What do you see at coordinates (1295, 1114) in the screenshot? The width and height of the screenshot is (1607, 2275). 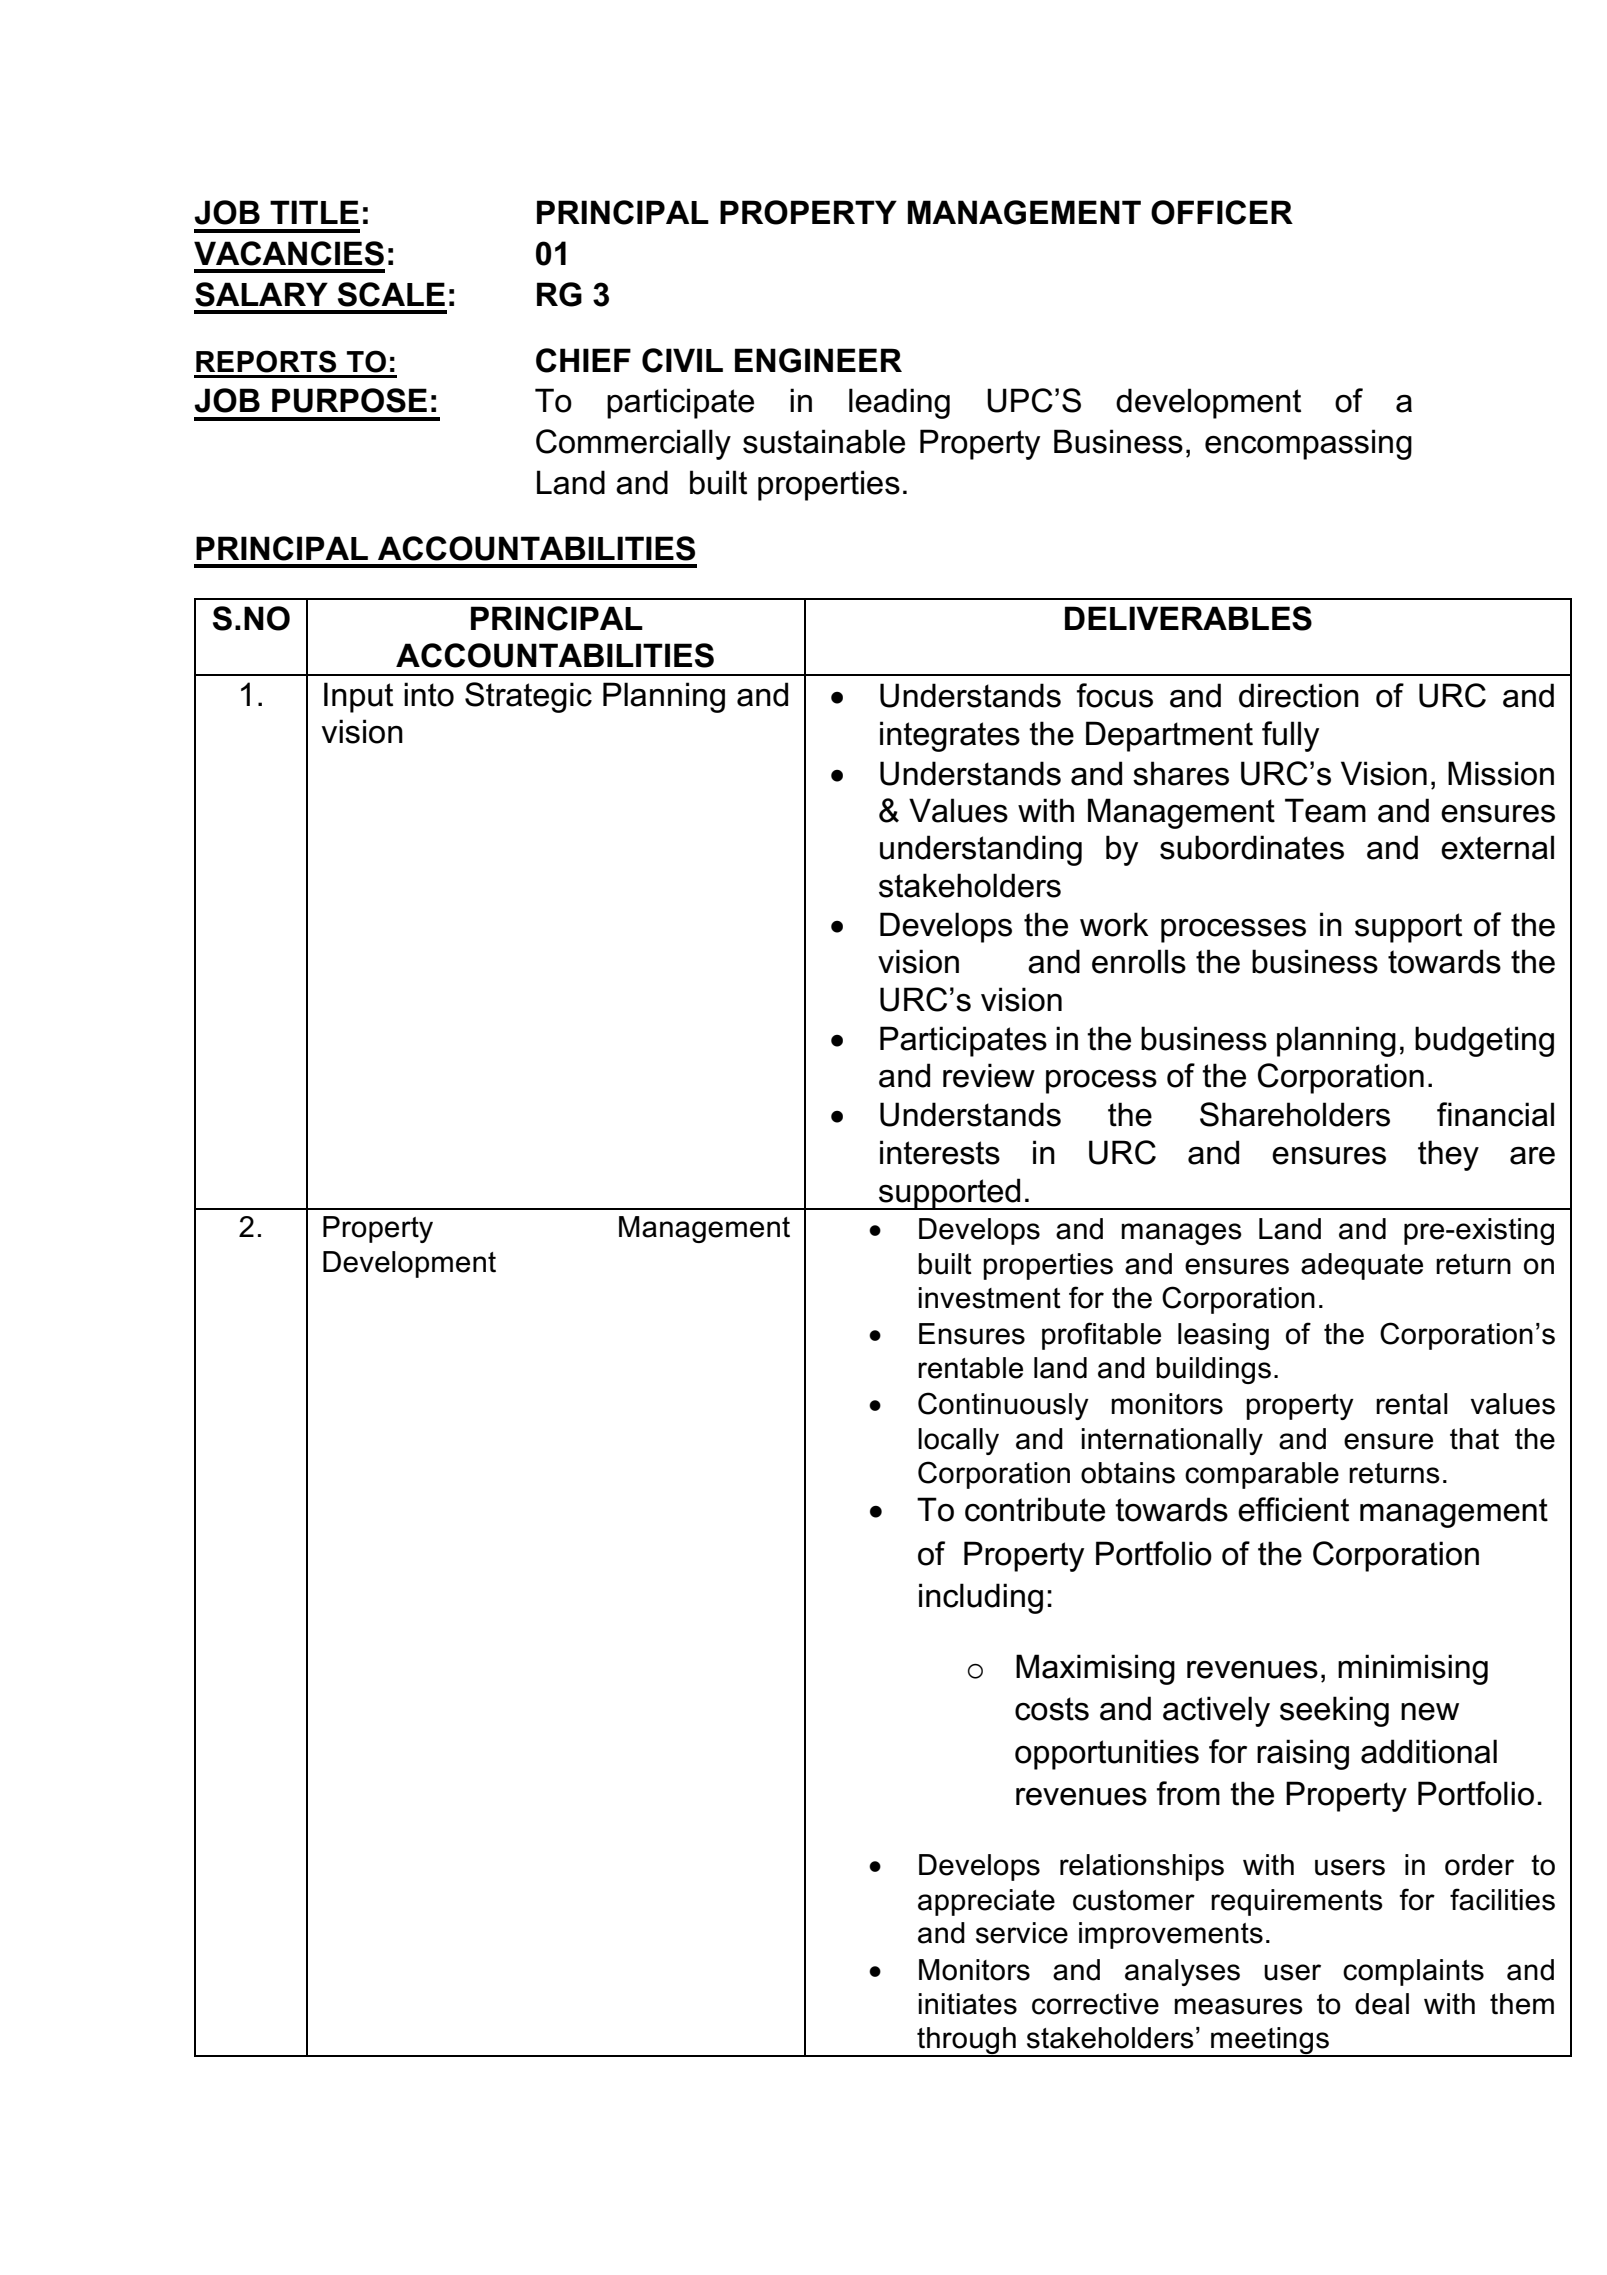 I see `Shareholders` at bounding box center [1295, 1114].
